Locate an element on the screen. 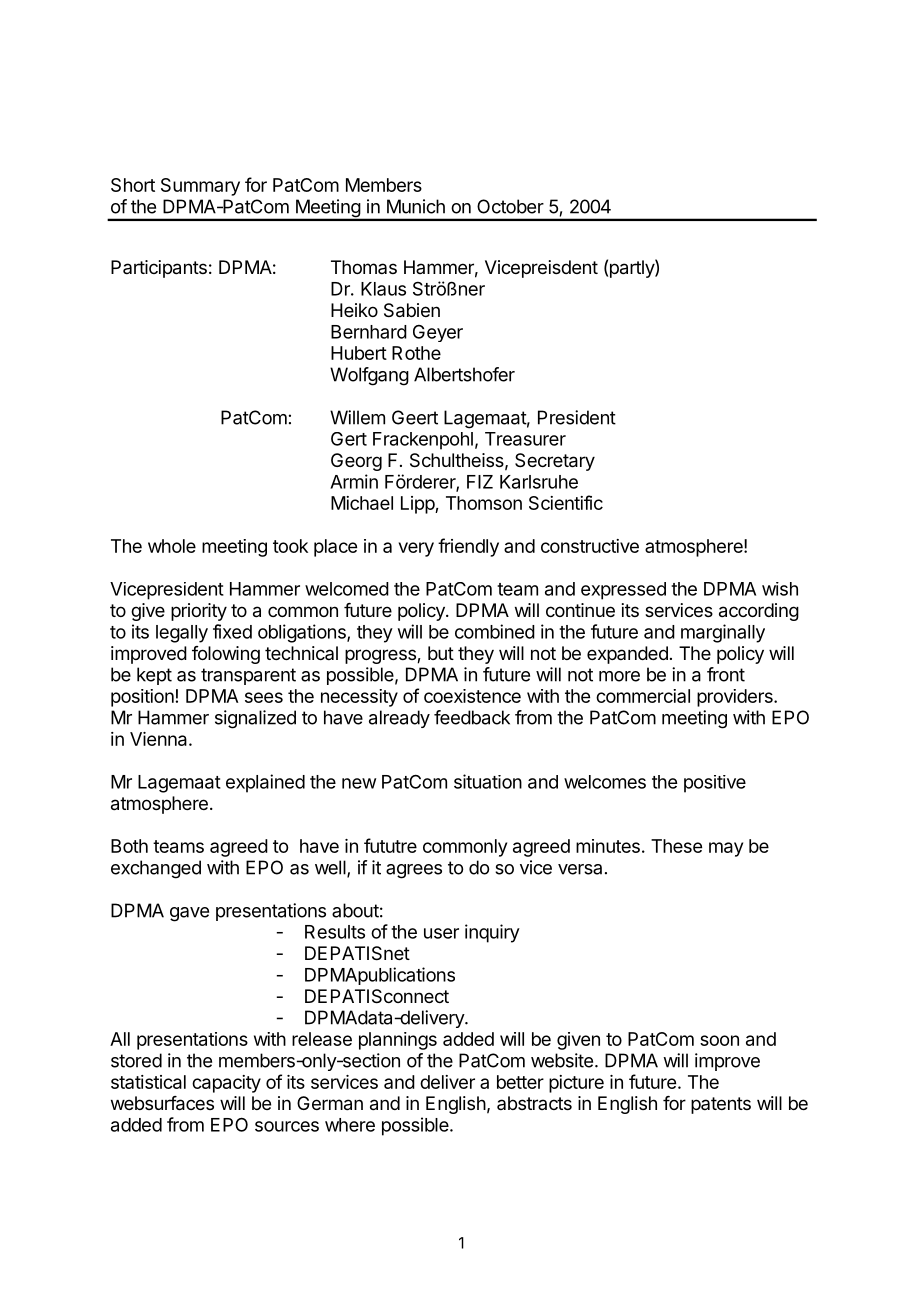  October is located at coordinates (510, 206).
